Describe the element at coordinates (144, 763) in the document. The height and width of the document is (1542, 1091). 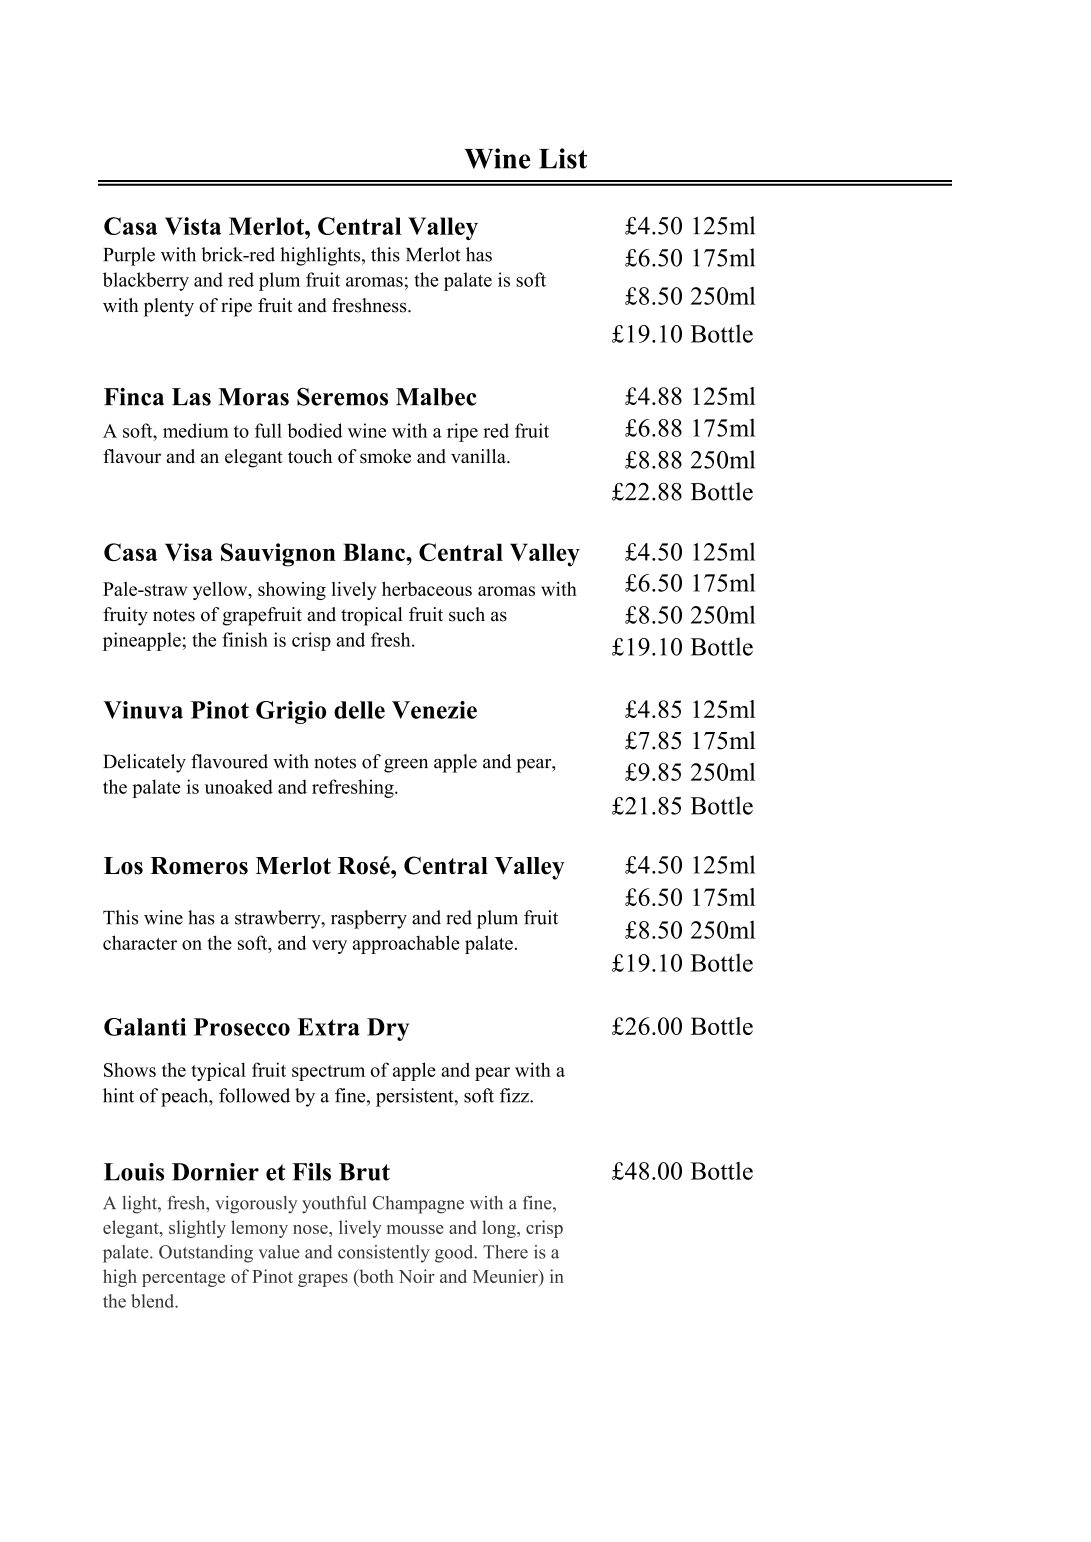
I see `Delicately` at that location.
